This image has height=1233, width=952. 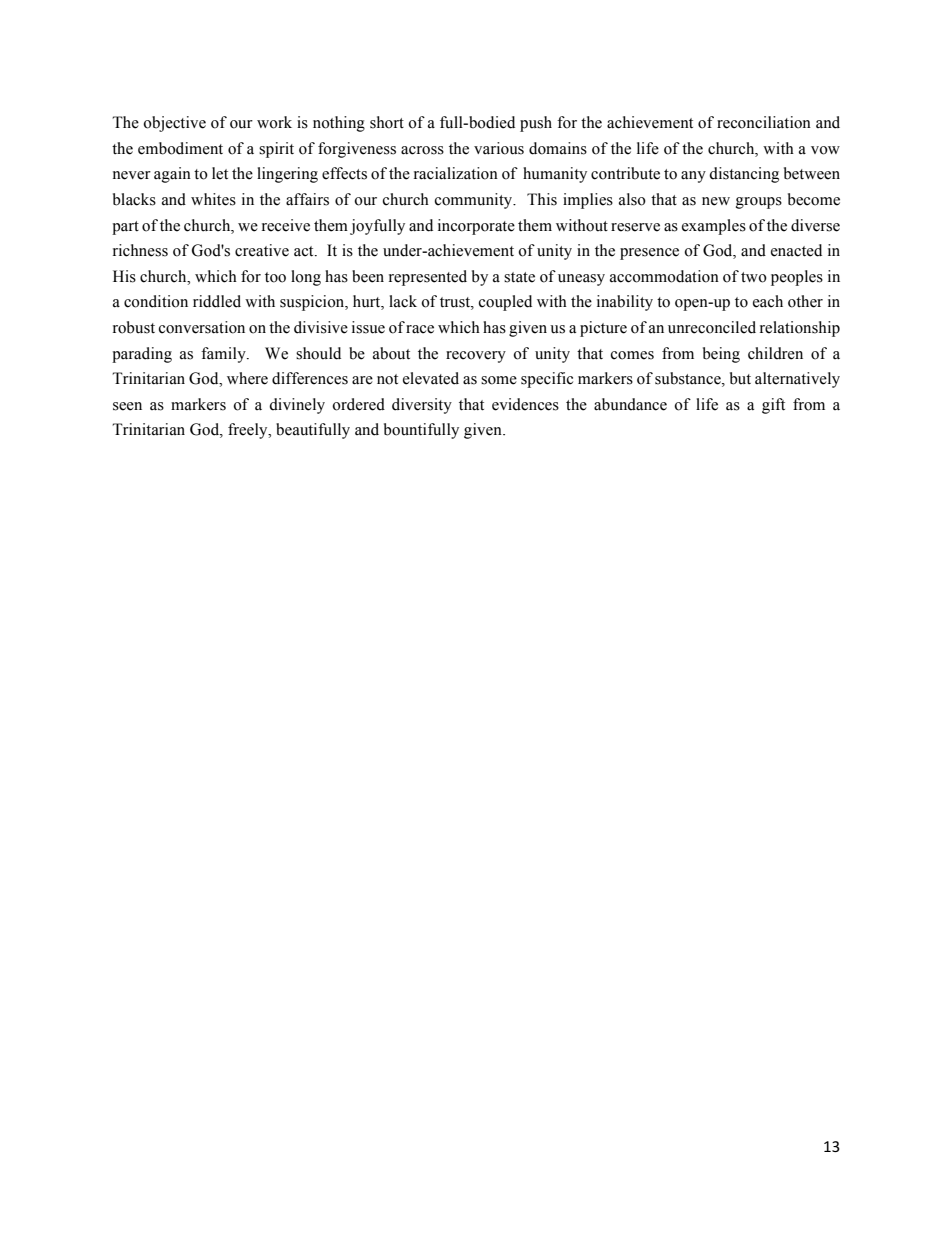 What do you see at coordinates (224, 355) in the image?
I see `family` at bounding box center [224, 355].
